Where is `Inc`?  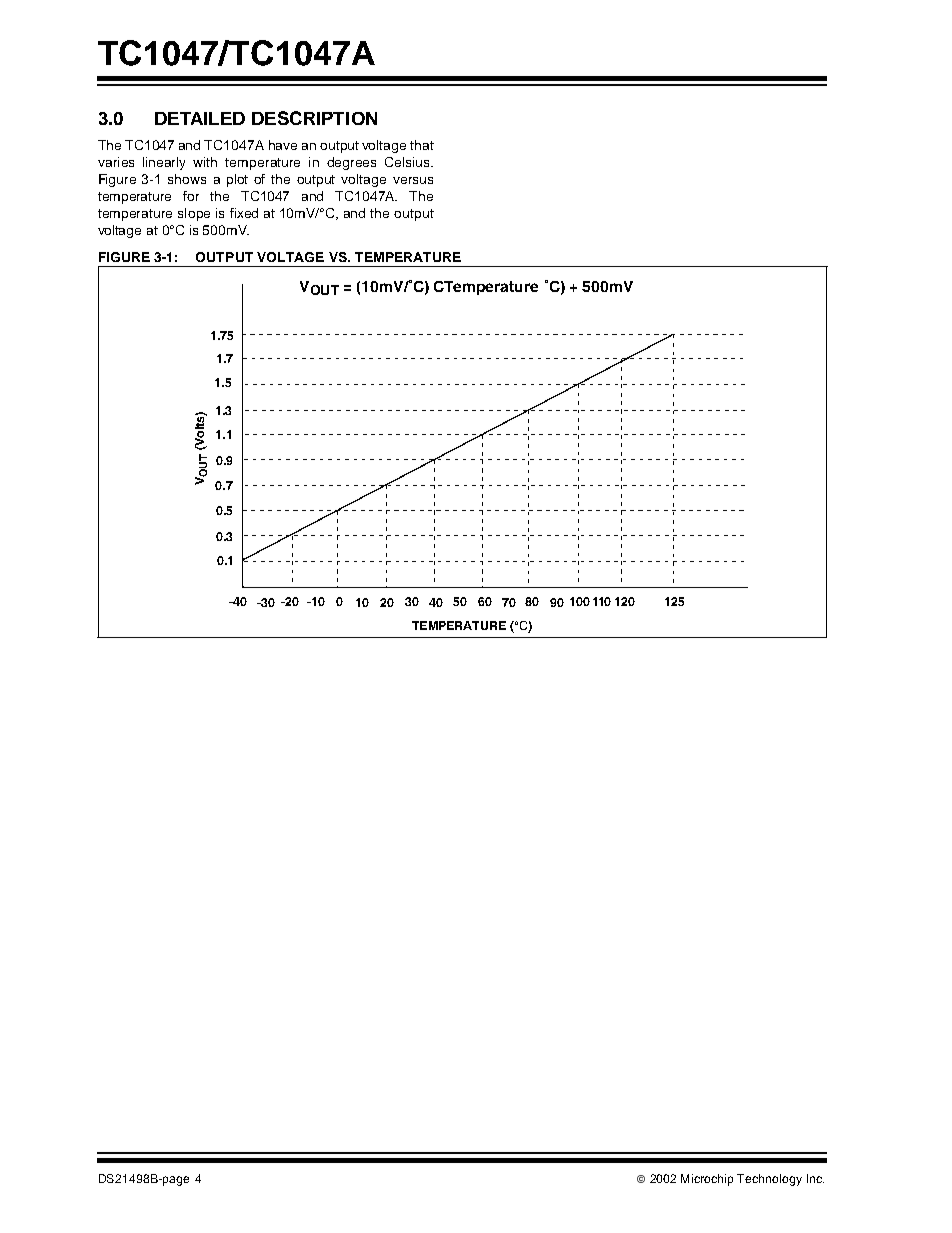
Inc is located at coordinates (815, 1178).
